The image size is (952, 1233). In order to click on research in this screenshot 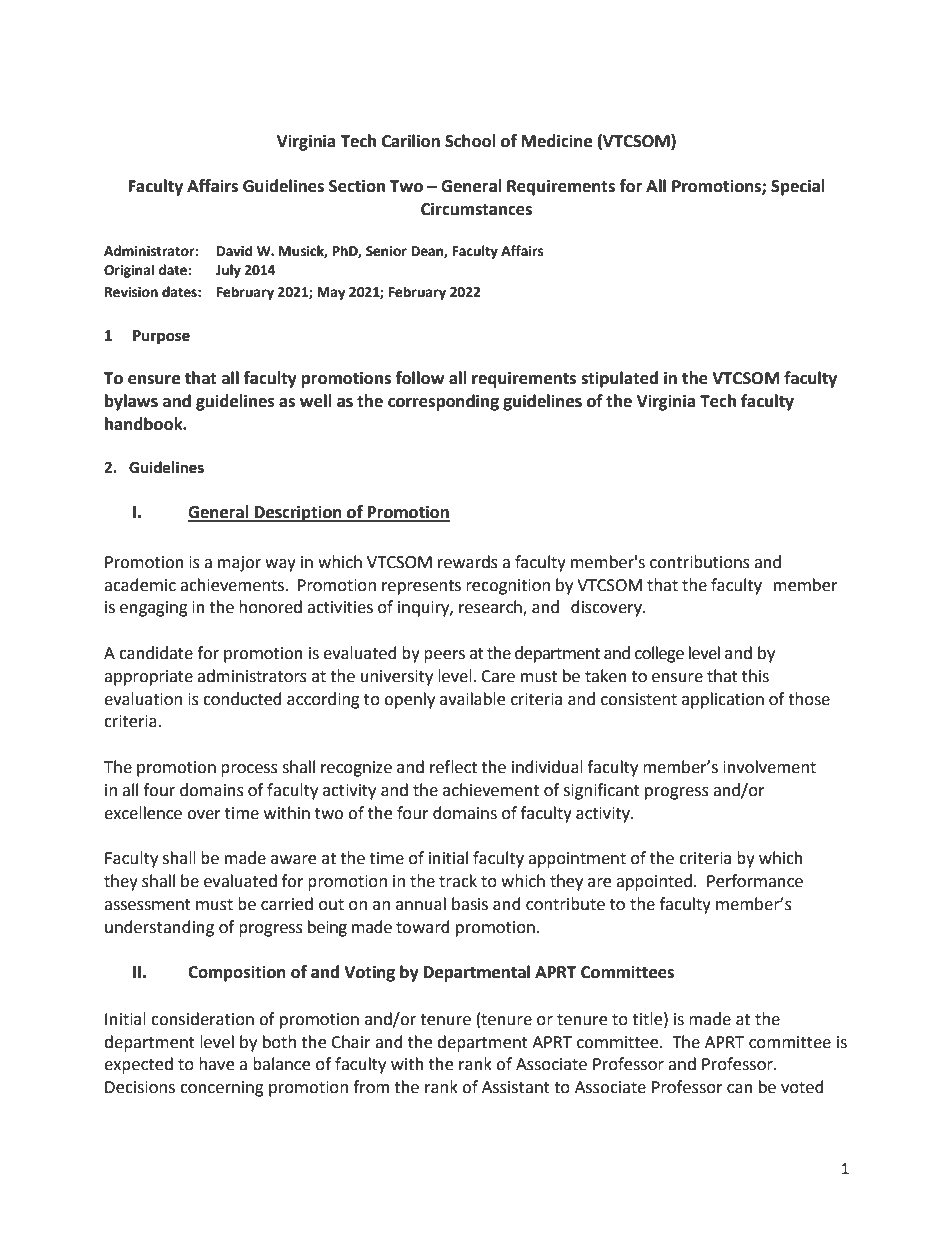, I will do `click(491, 608)`.
